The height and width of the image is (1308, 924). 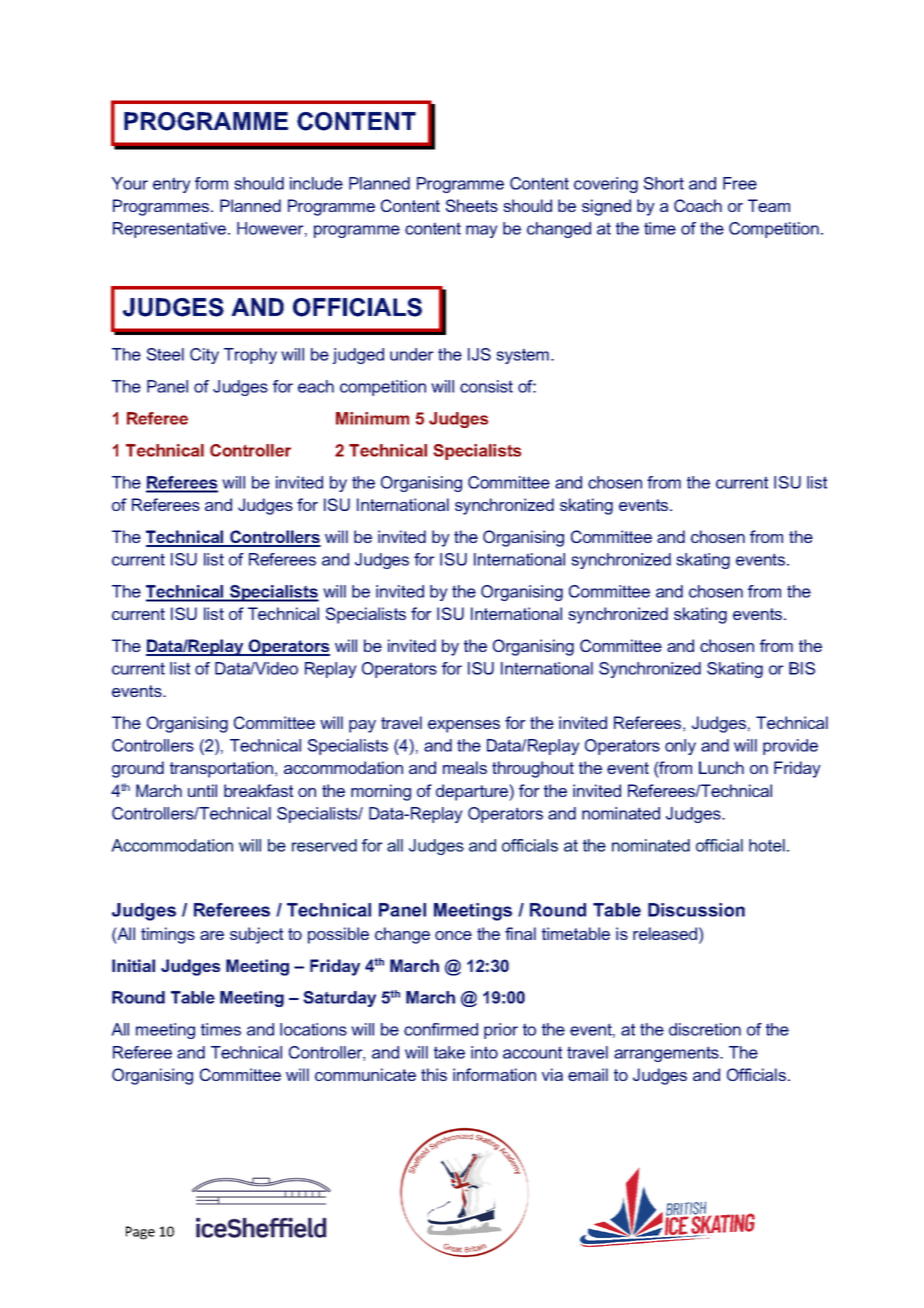 What do you see at coordinates (464, 726) in the image?
I see `expenses` at bounding box center [464, 726].
